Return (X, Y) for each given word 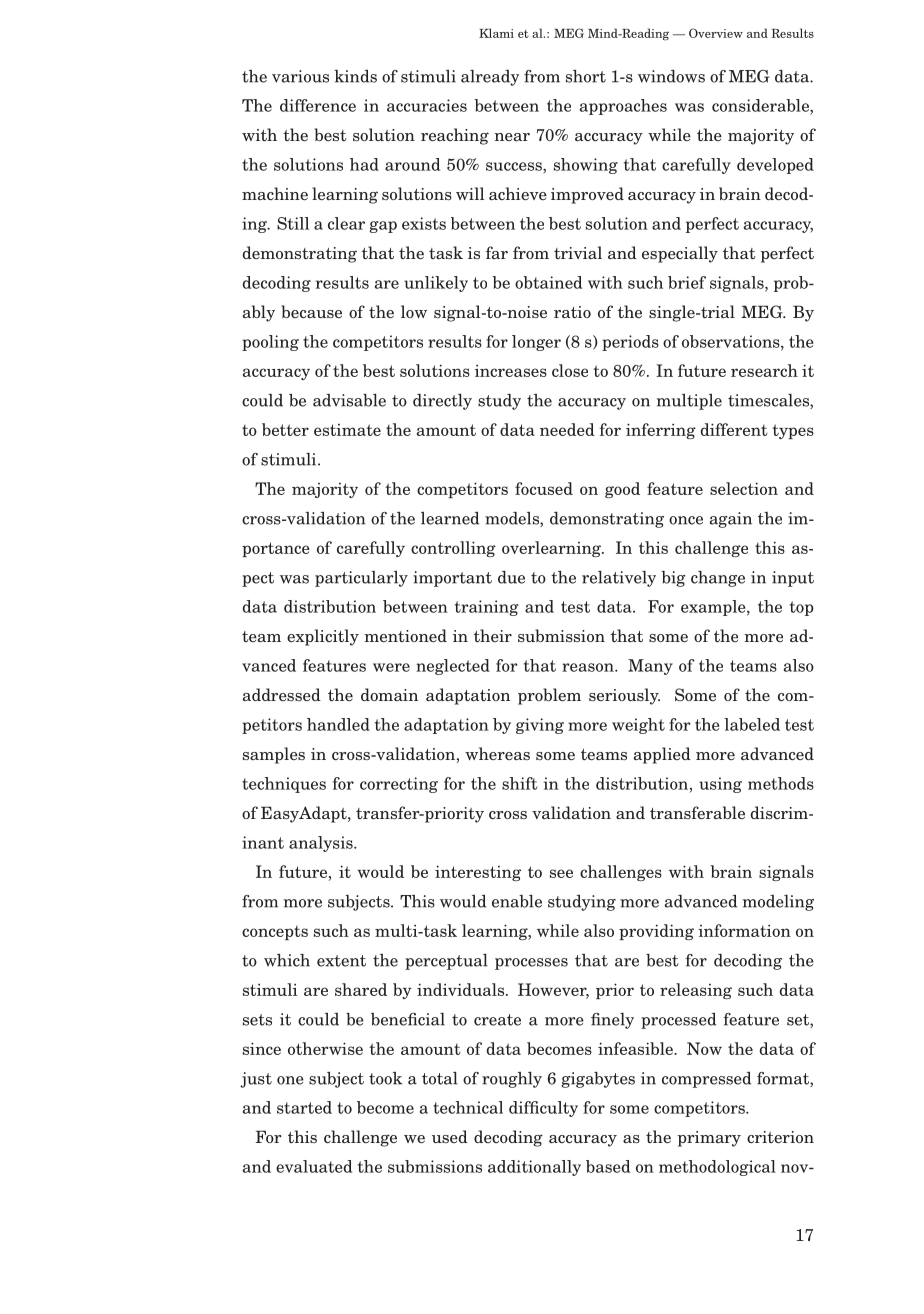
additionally (534, 1168)
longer (536, 343)
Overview (716, 33)
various (300, 76)
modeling (778, 903)
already (490, 78)
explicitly (323, 637)
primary (709, 1139)
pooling (270, 343)
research (764, 370)
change (718, 579)
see (561, 873)
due (511, 577)
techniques (284, 785)
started (304, 1107)
